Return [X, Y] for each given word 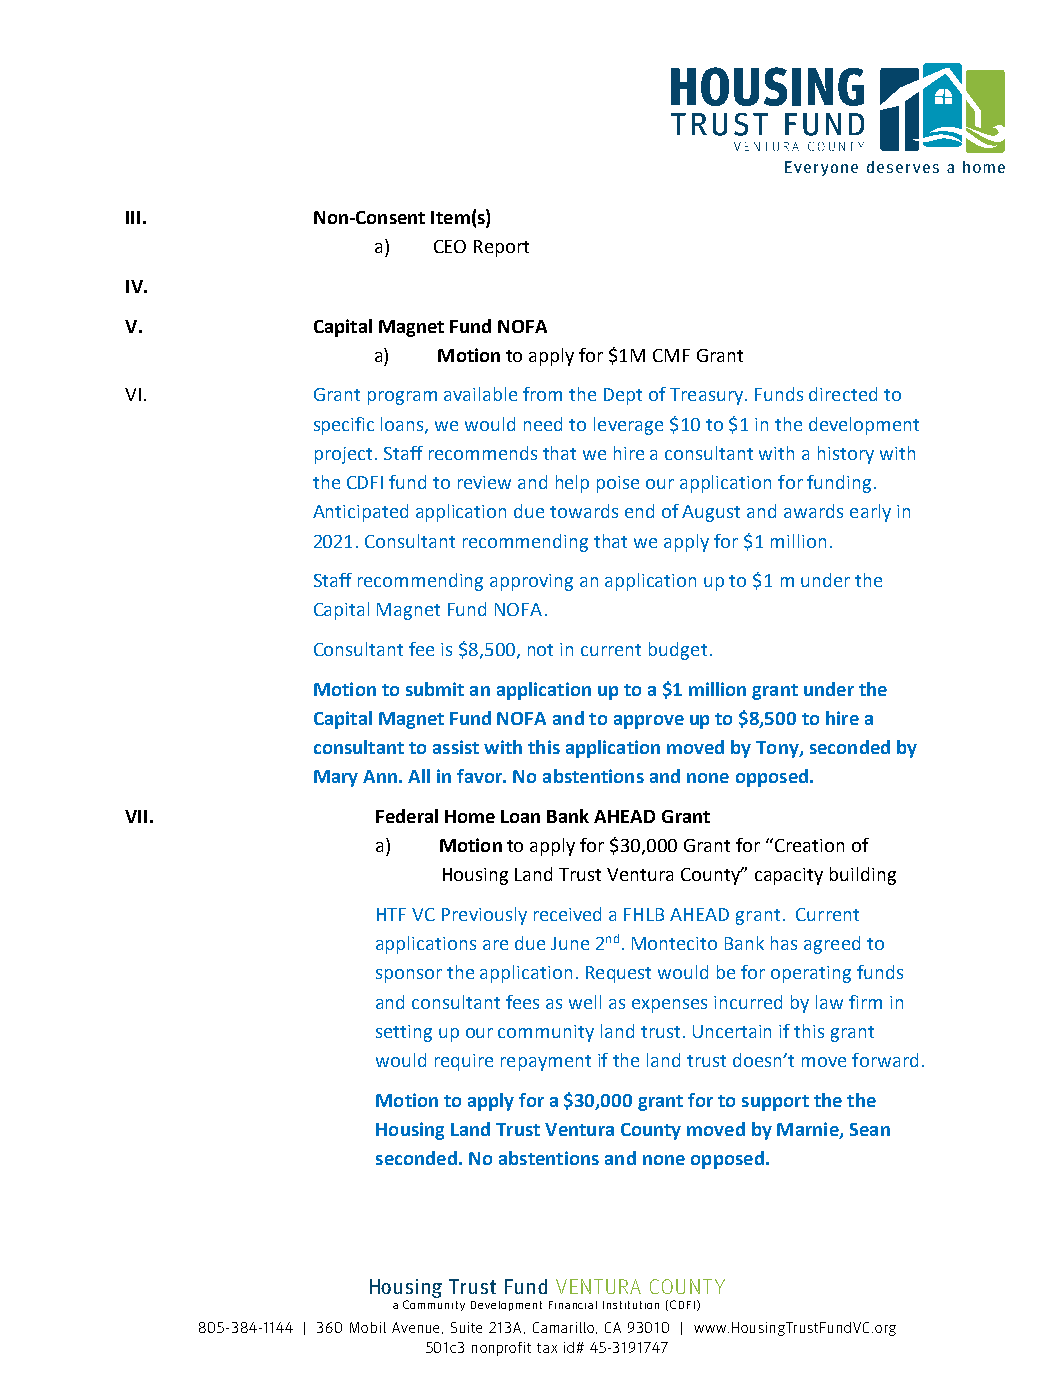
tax [547, 1348]
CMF [671, 355]
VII [136, 816]
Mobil [368, 1327]
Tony [778, 749]
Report [501, 248]
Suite [466, 1327]
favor [481, 776]
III [133, 217]
